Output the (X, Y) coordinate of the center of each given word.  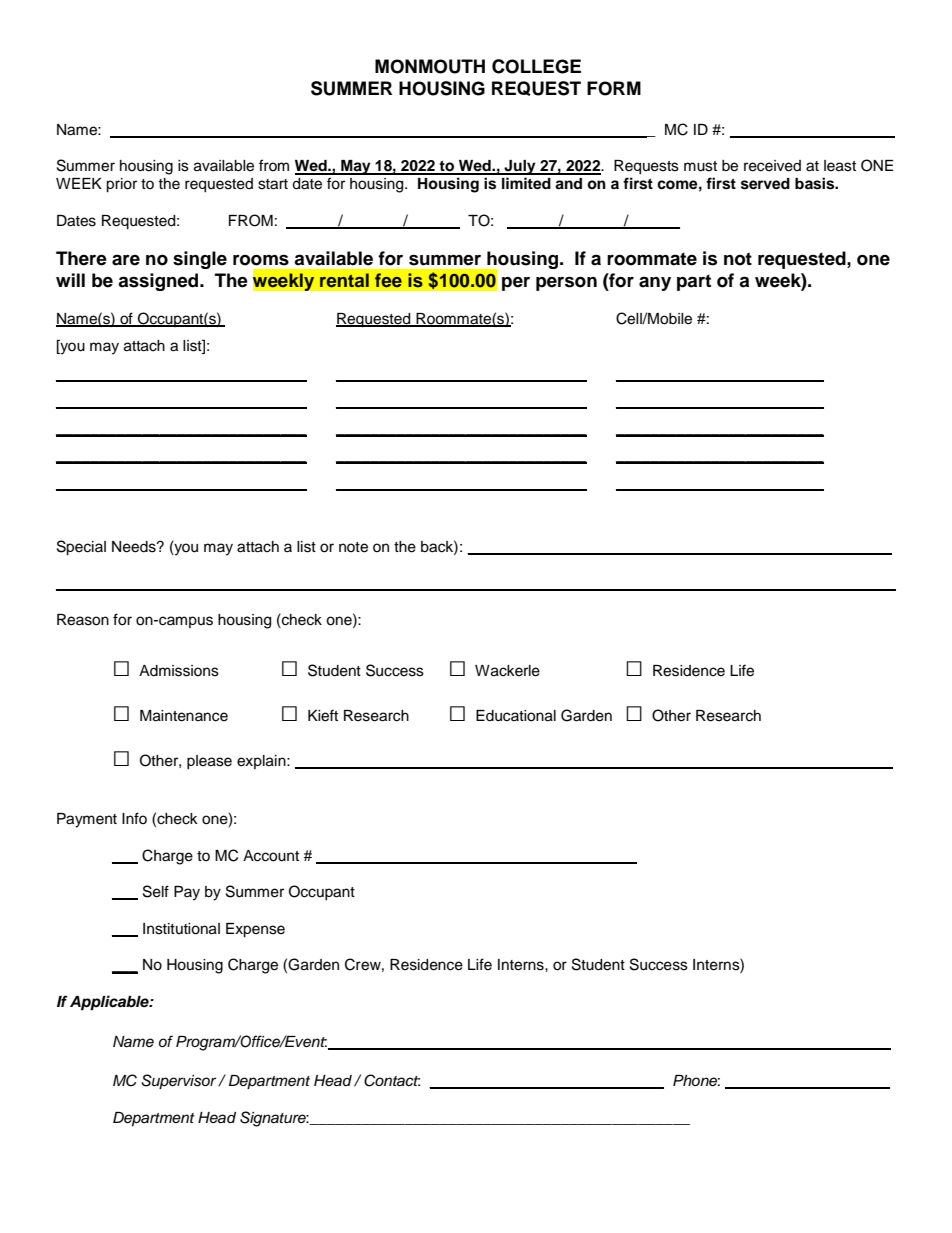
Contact (392, 1080)
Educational (516, 716)
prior (121, 185)
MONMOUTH (430, 66)
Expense (255, 930)
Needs (135, 547)
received (772, 166)
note (353, 547)
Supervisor (180, 1082)
